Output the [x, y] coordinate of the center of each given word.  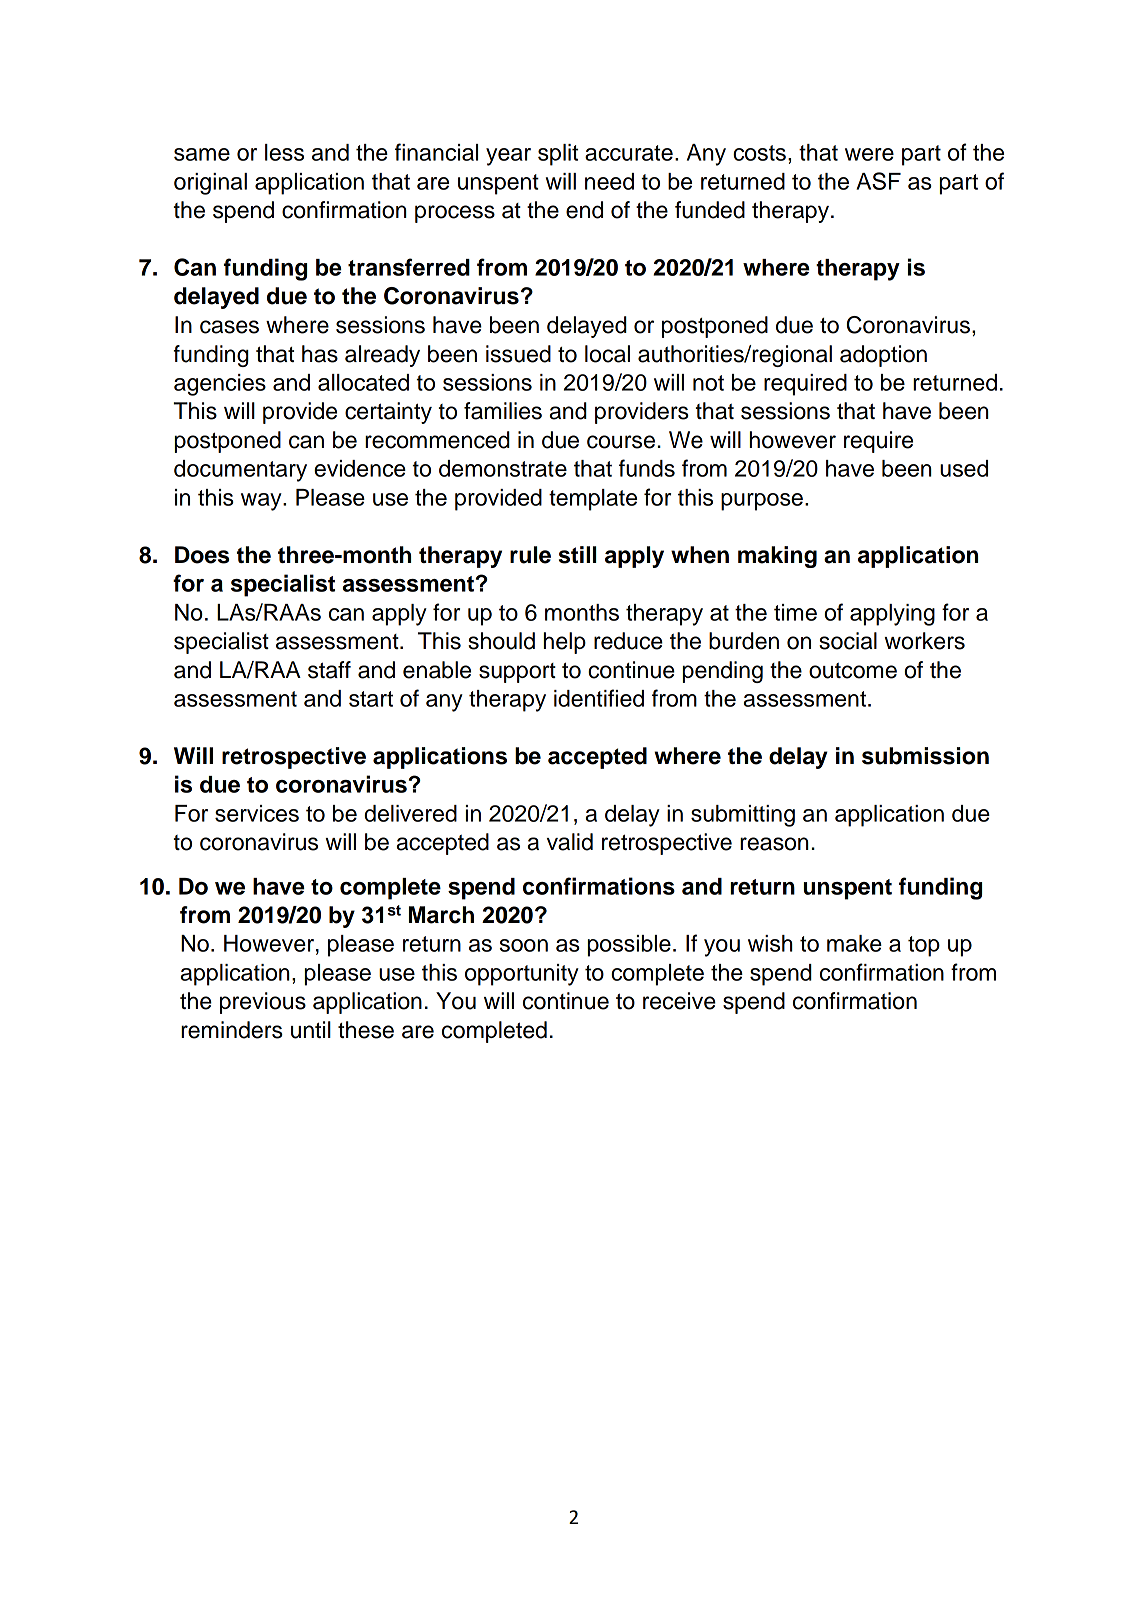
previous [263, 1003]
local [607, 354]
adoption [883, 356]
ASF [878, 181]
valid [570, 842]
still [577, 555]
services [257, 813]
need [609, 181]
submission [925, 756]
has [320, 354]
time [795, 612]
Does [202, 555]
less [284, 152]
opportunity [522, 975]
